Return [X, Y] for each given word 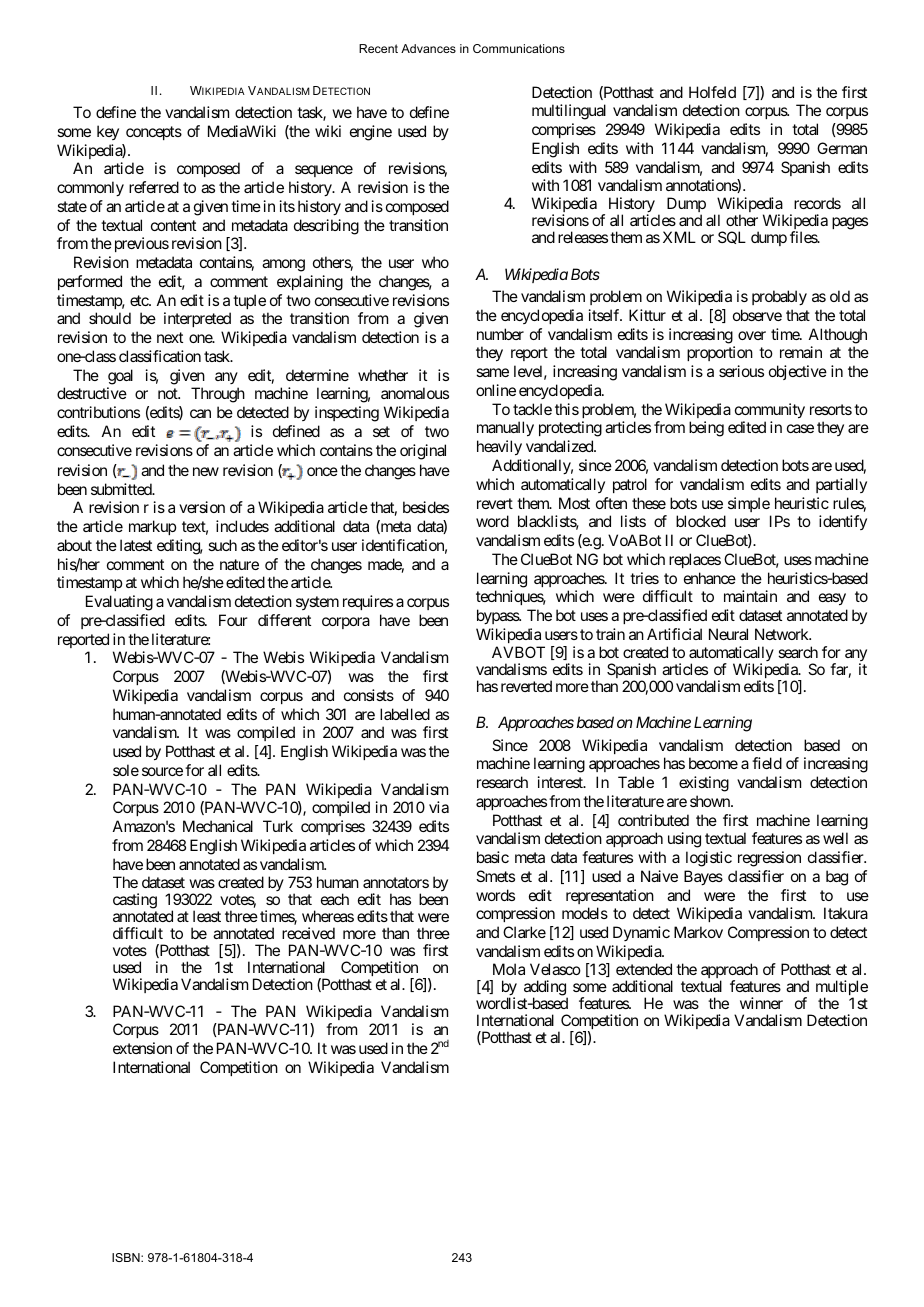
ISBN [127, 1257]
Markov [698, 932]
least [207, 916]
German [842, 148]
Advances [428, 48]
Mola [509, 969]
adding [546, 989]
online [496, 390]
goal [120, 377]
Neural [728, 634]
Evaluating [119, 603]
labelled [405, 714]
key [108, 132]
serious [741, 371]
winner [761, 1003]
